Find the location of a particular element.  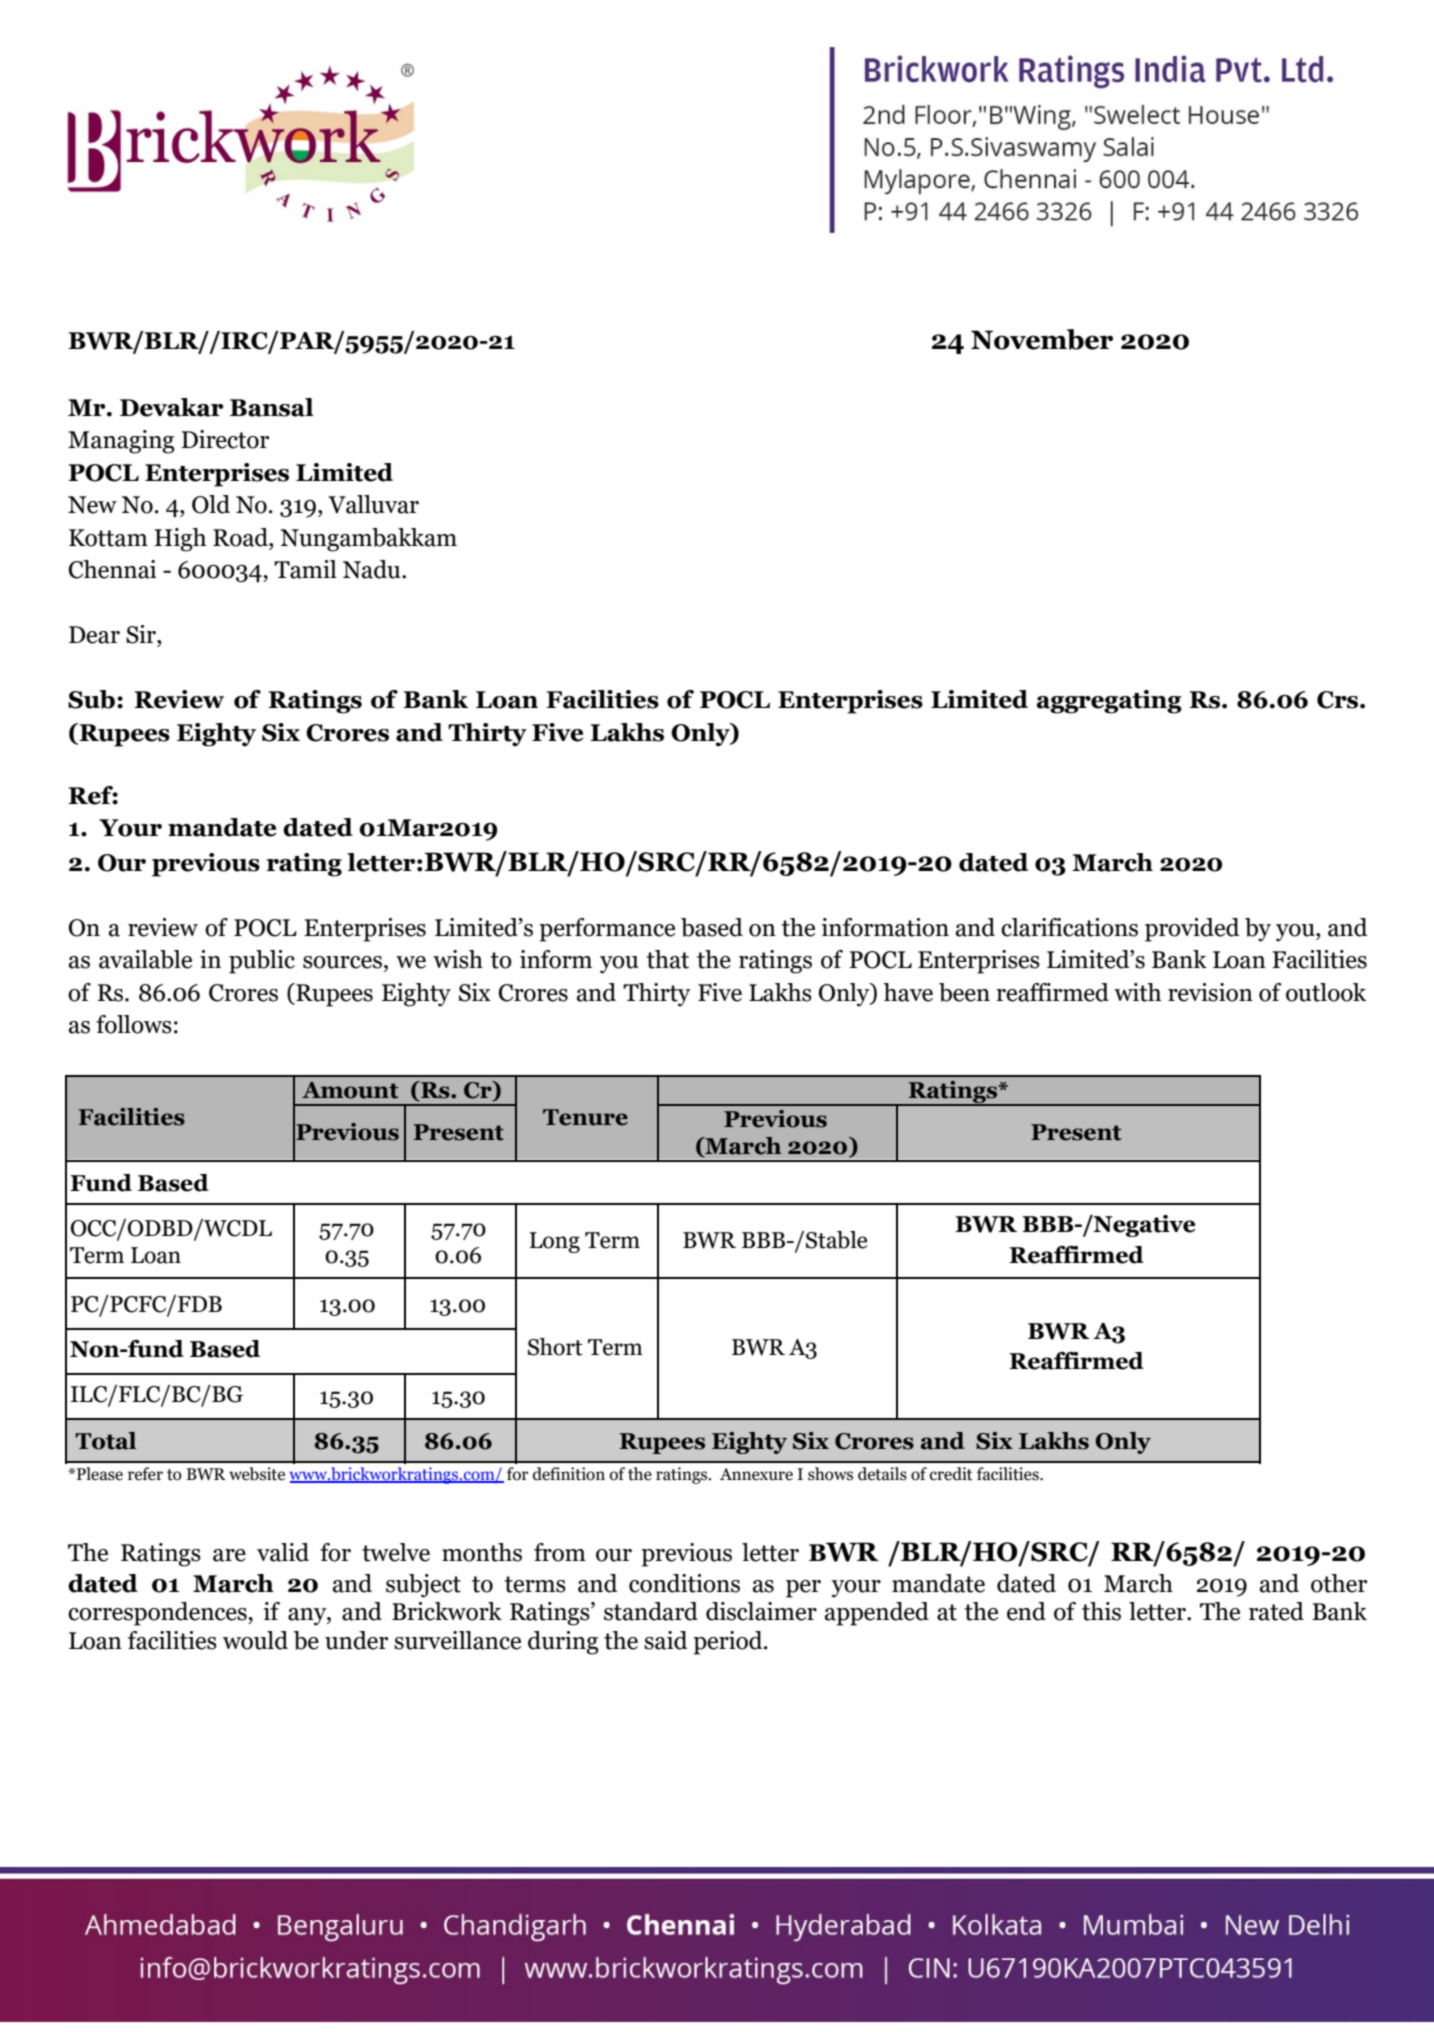

revision is located at coordinates (1210, 992).
